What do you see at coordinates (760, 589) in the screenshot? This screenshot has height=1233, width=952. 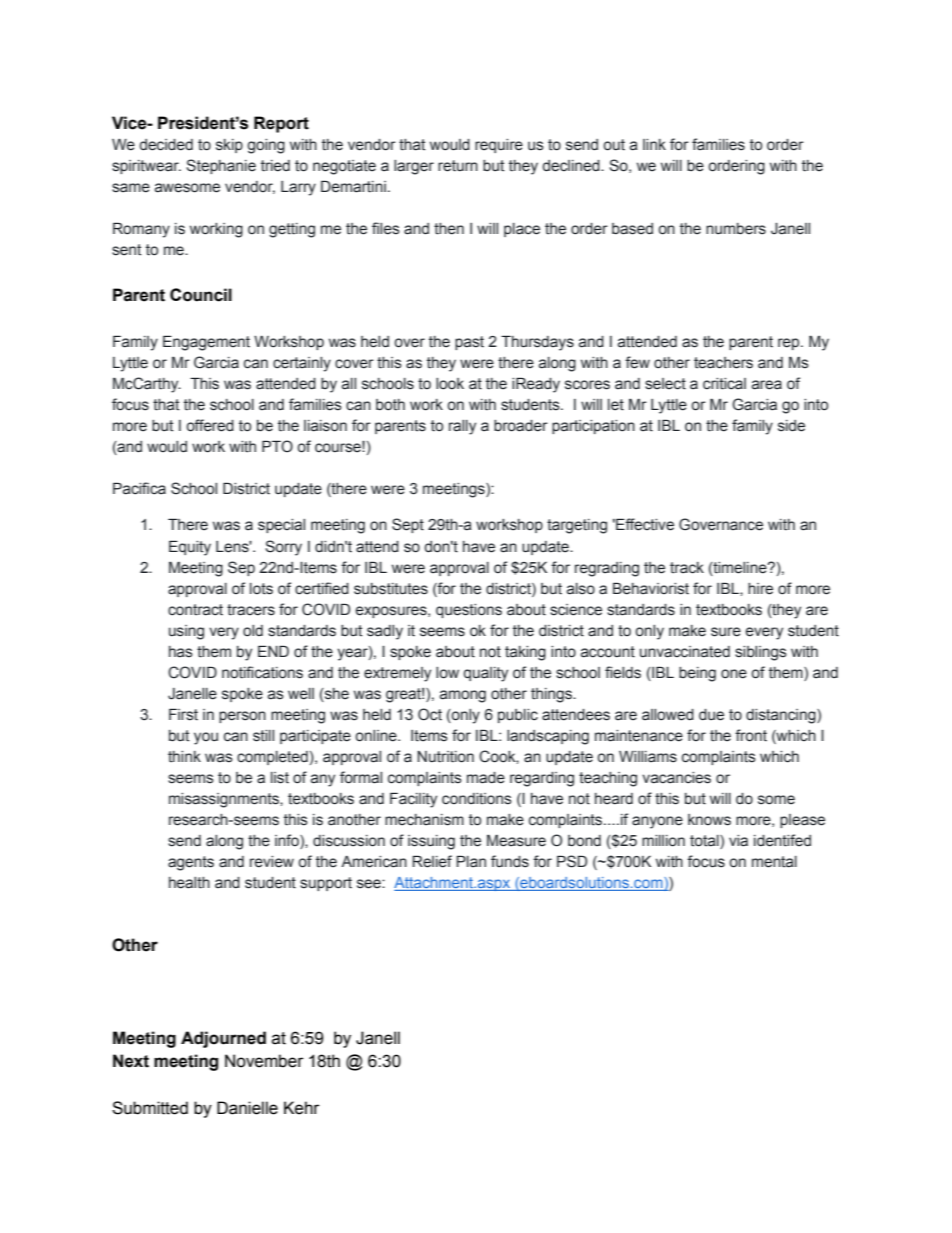 I see `hire` at bounding box center [760, 589].
